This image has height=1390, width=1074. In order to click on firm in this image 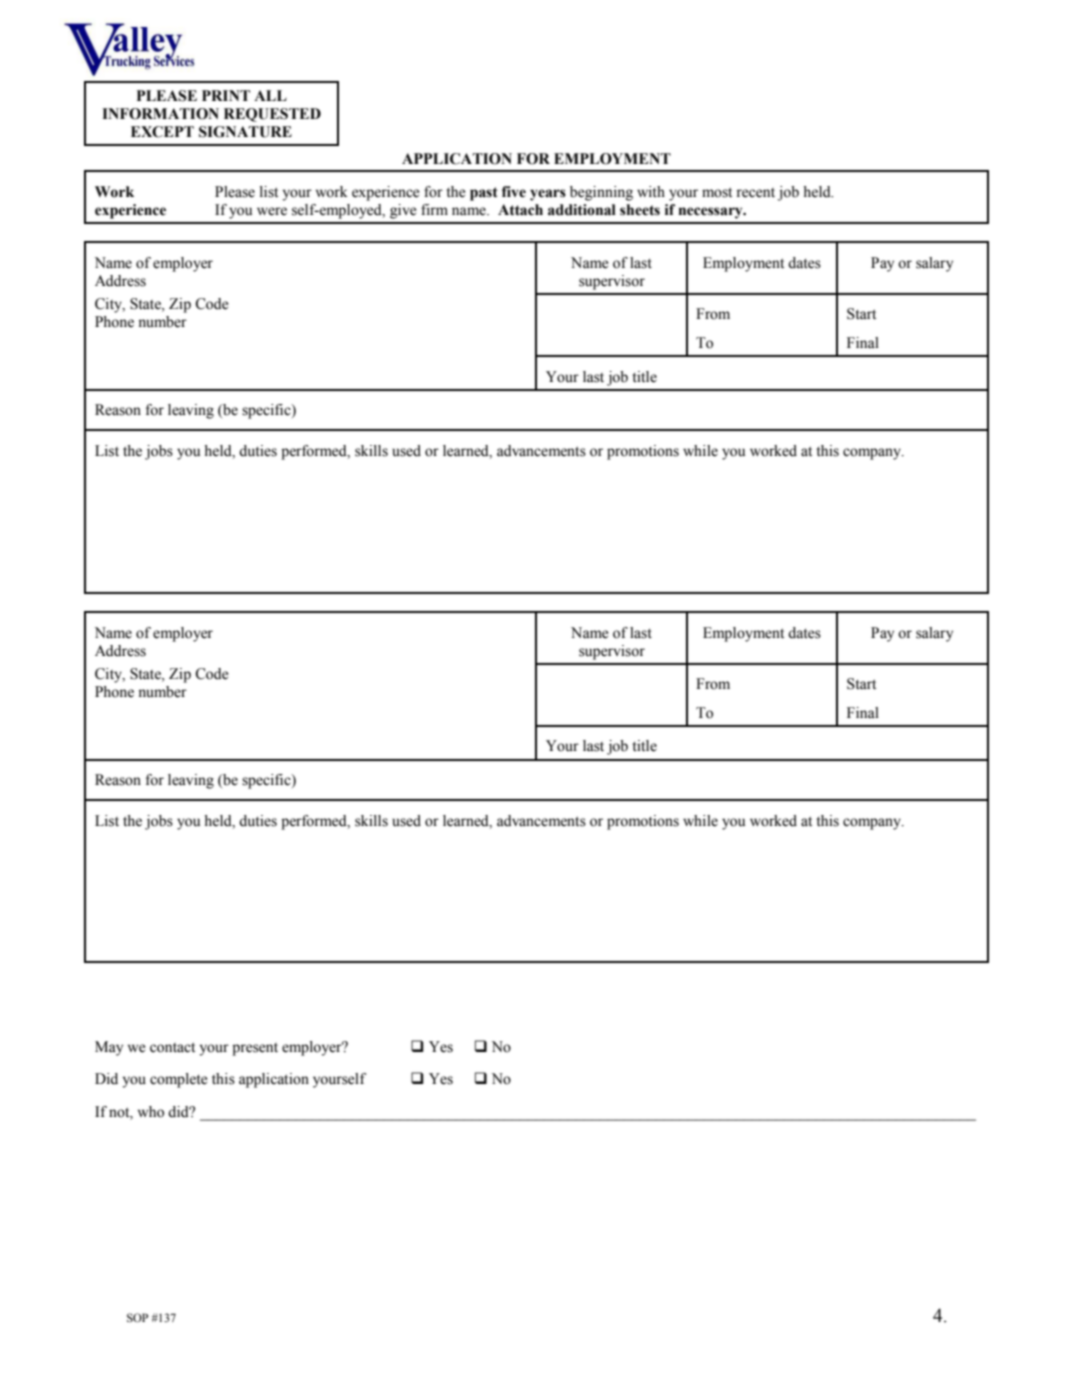, I will do `click(434, 209)`.
